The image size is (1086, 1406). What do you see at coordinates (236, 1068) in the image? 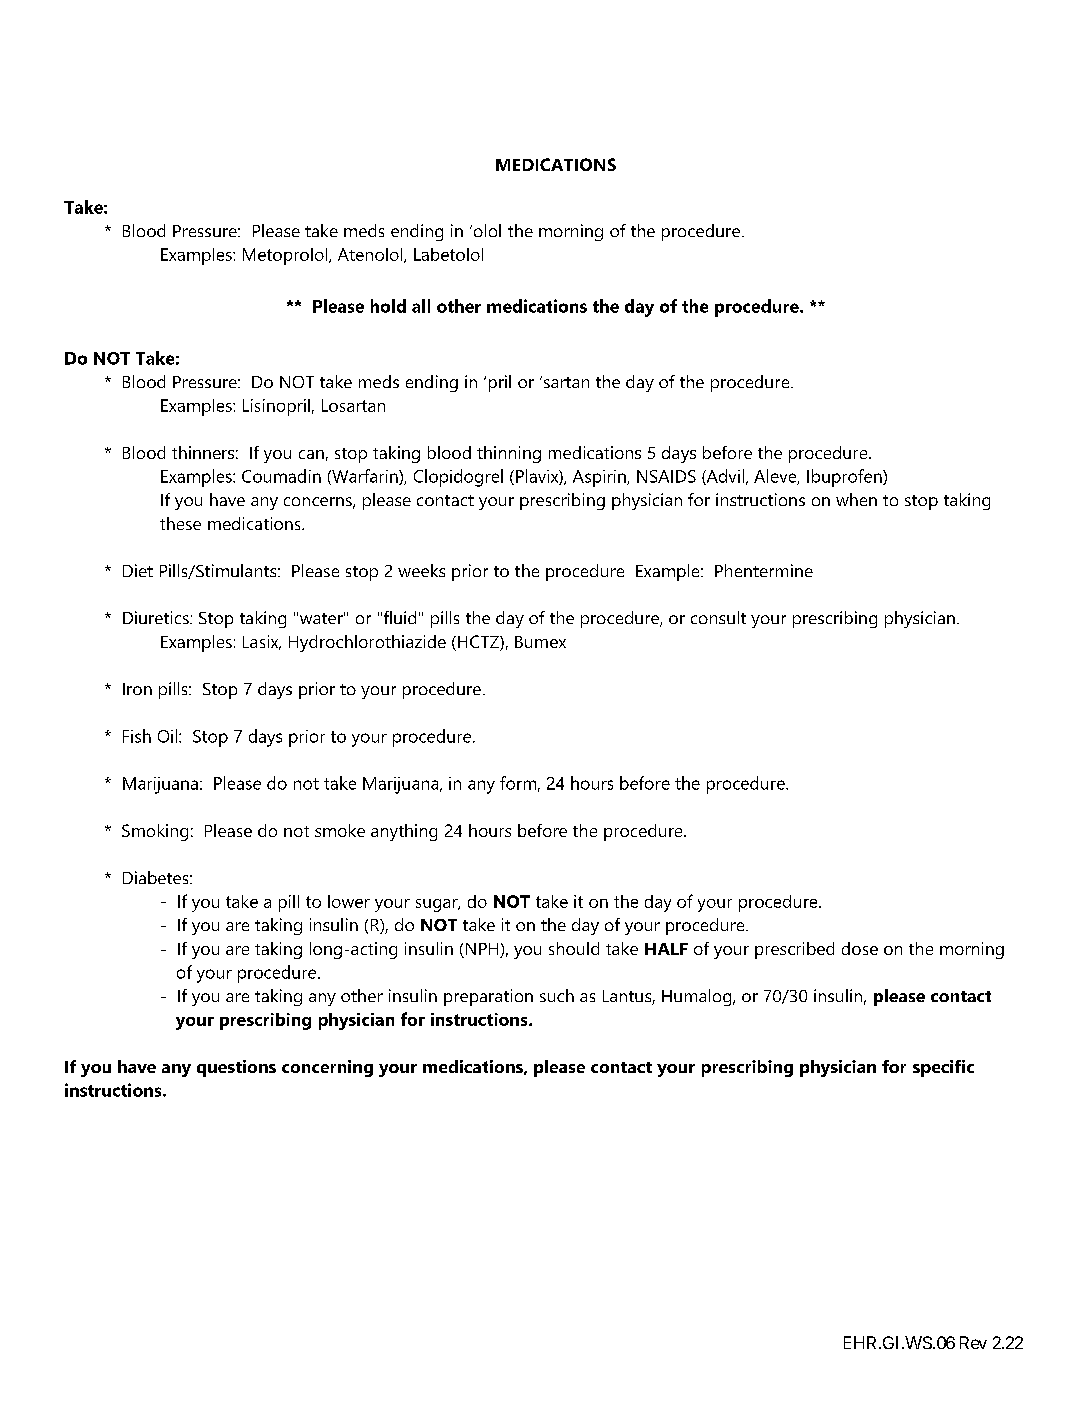
I see `questions` at bounding box center [236, 1068].
